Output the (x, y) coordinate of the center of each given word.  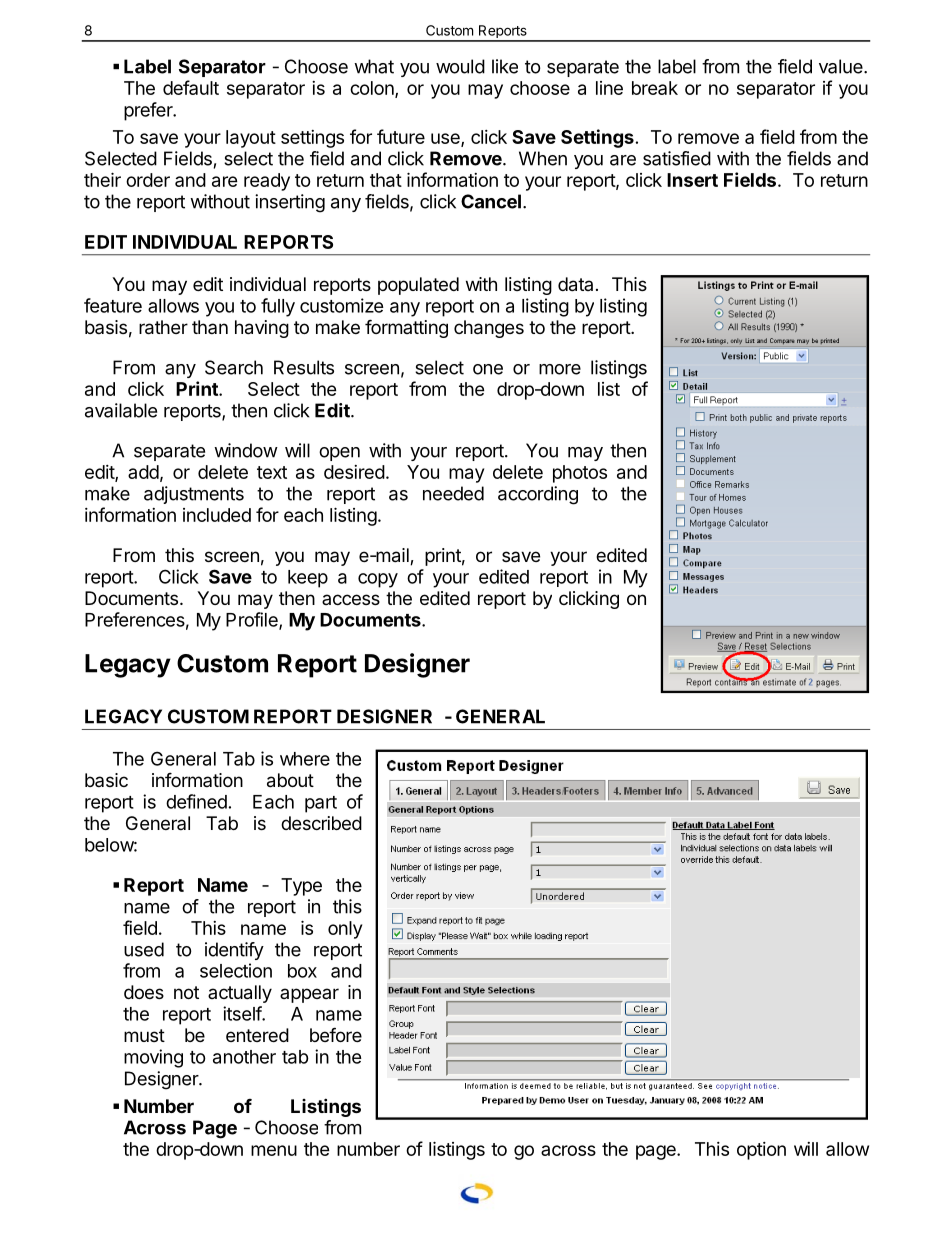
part (321, 804)
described (321, 823)
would (460, 66)
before (336, 1034)
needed (453, 493)
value (842, 66)
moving (153, 1058)
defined (196, 801)
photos (580, 474)
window (246, 450)
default (191, 87)
